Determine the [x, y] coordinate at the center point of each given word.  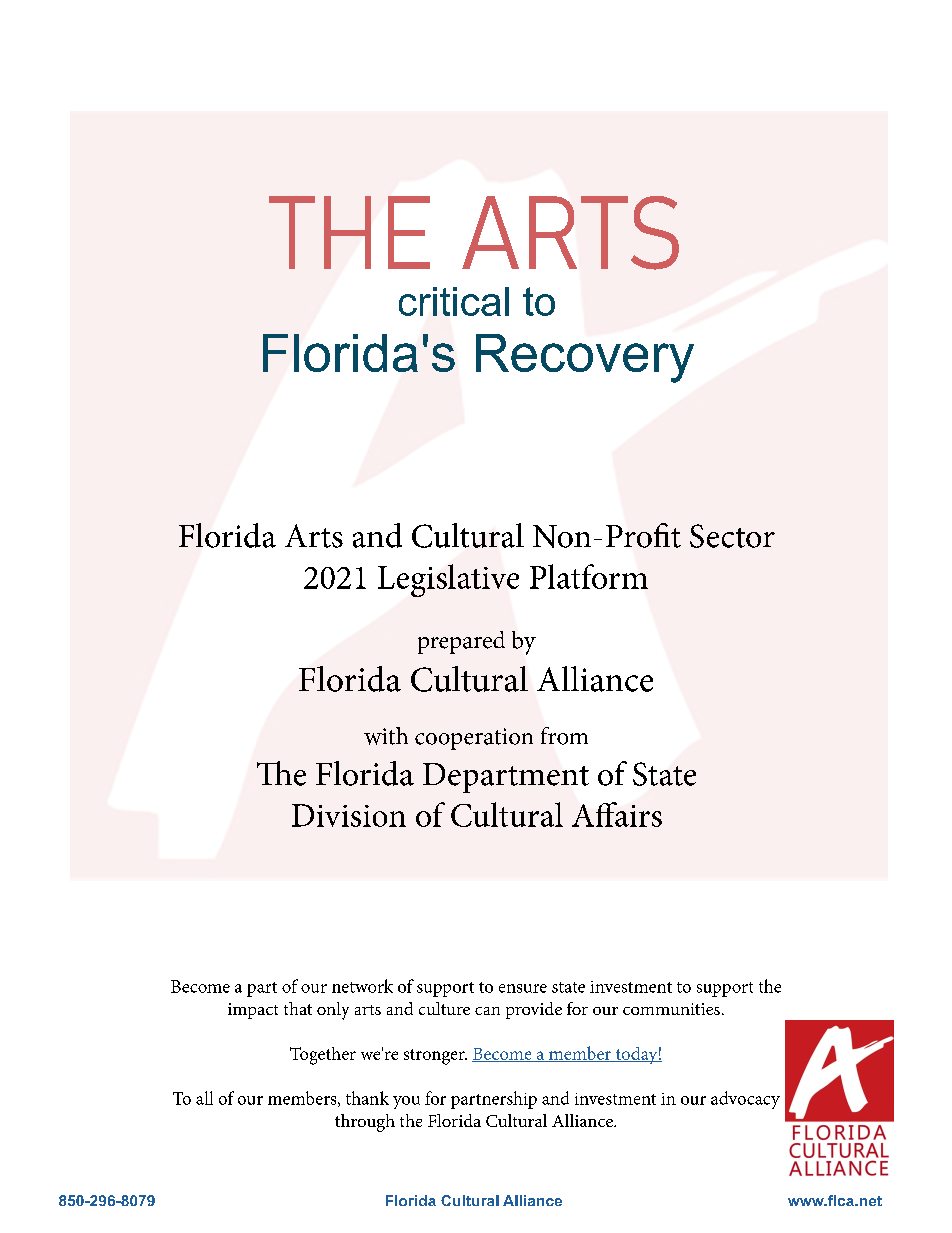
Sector [732, 536]
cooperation [474, 739]
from [564, 736]
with [386, 736]
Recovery [585, 358]
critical [454, 301]
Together [323, 1056]
